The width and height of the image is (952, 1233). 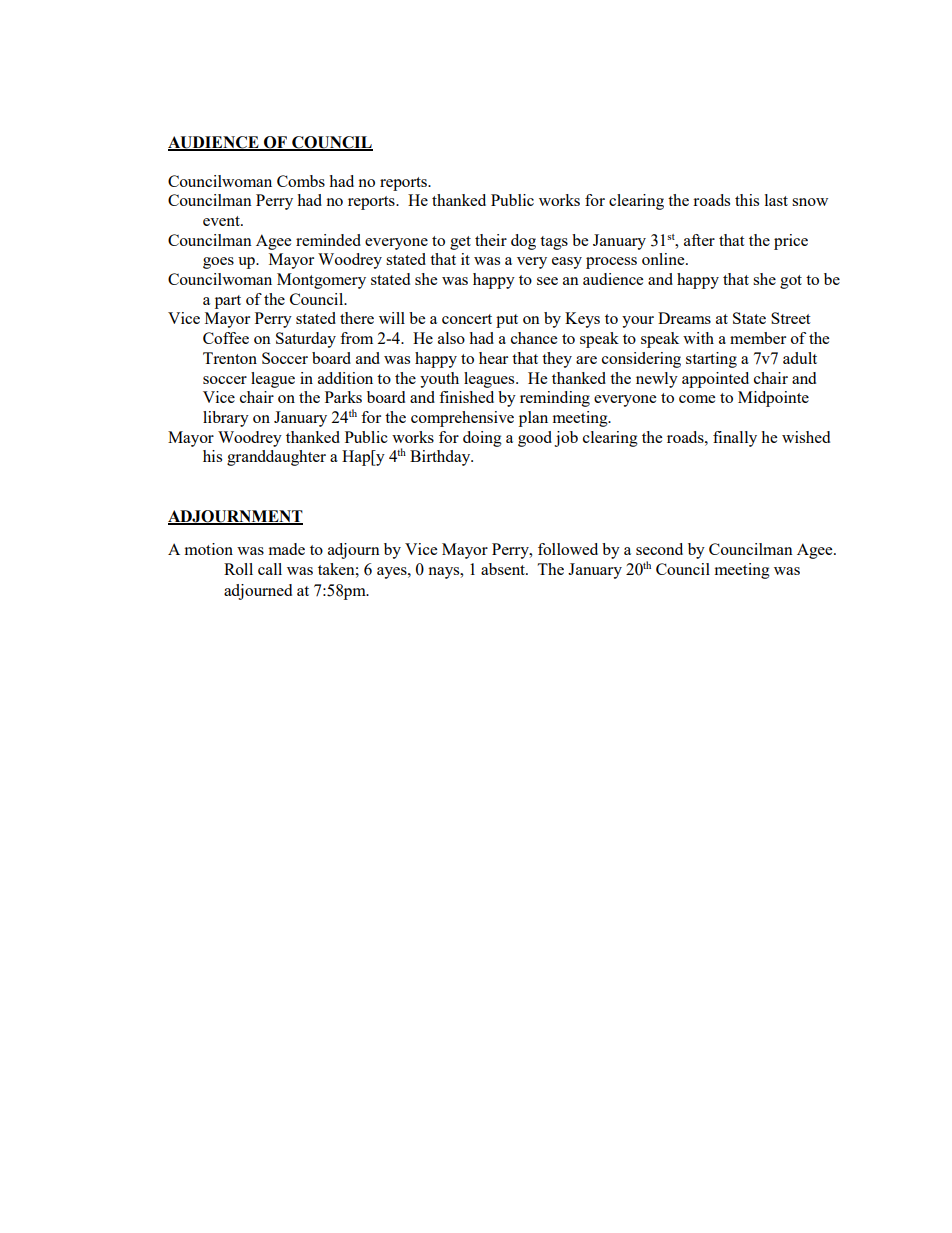 What do you see at coordinates (504, 569) in the image?
I see `absent` at bounding box center [504, 569].
